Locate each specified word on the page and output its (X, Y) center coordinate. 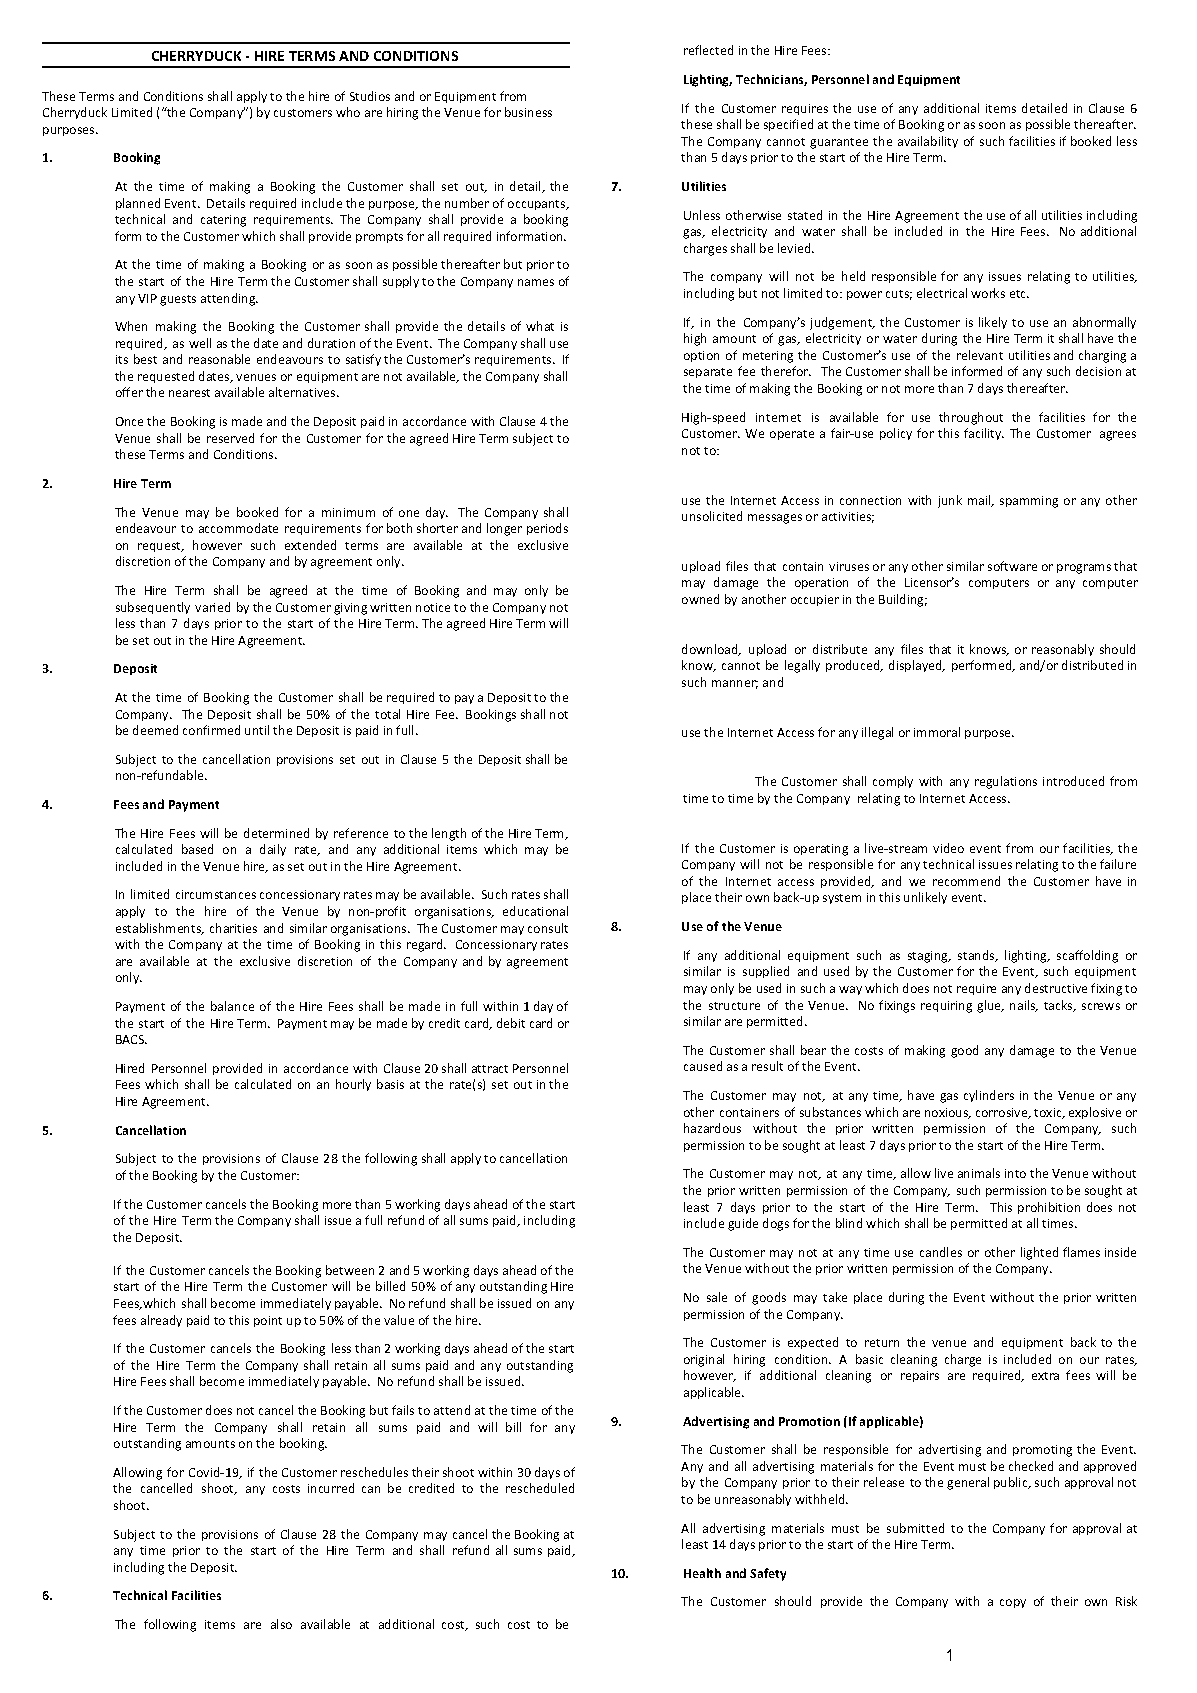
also (281, 1624)
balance (232, 1006)
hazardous (712, 1128)
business (528, 112)
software (1012, 566)
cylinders (989, 1096)
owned (700, 599)
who (348, 112)
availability (928, 142)
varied (212, 607)
